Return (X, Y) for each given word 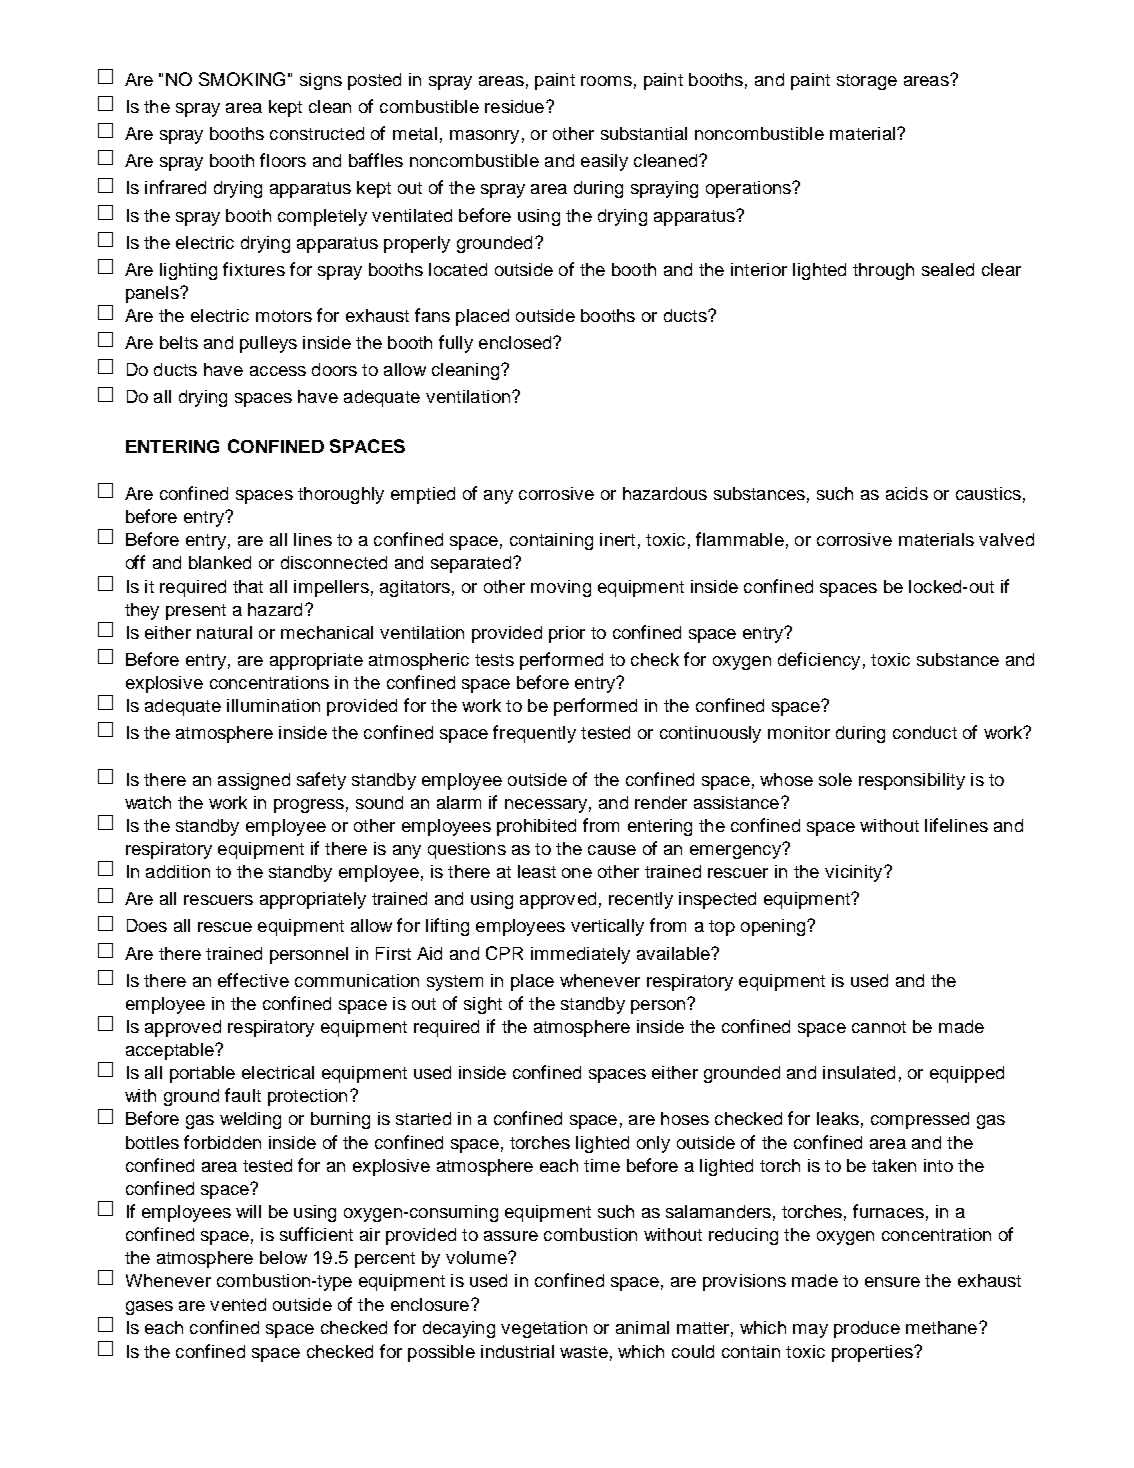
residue (516, 106)
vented (238, 1304)
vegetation (544, 1329)
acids (907, 493)
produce (867, 1329)
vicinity (855, 873)
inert (617, 539)
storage (867, 82)
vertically (607, 927)
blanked (220, 562)
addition (178, 871)
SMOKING (242, 79)
